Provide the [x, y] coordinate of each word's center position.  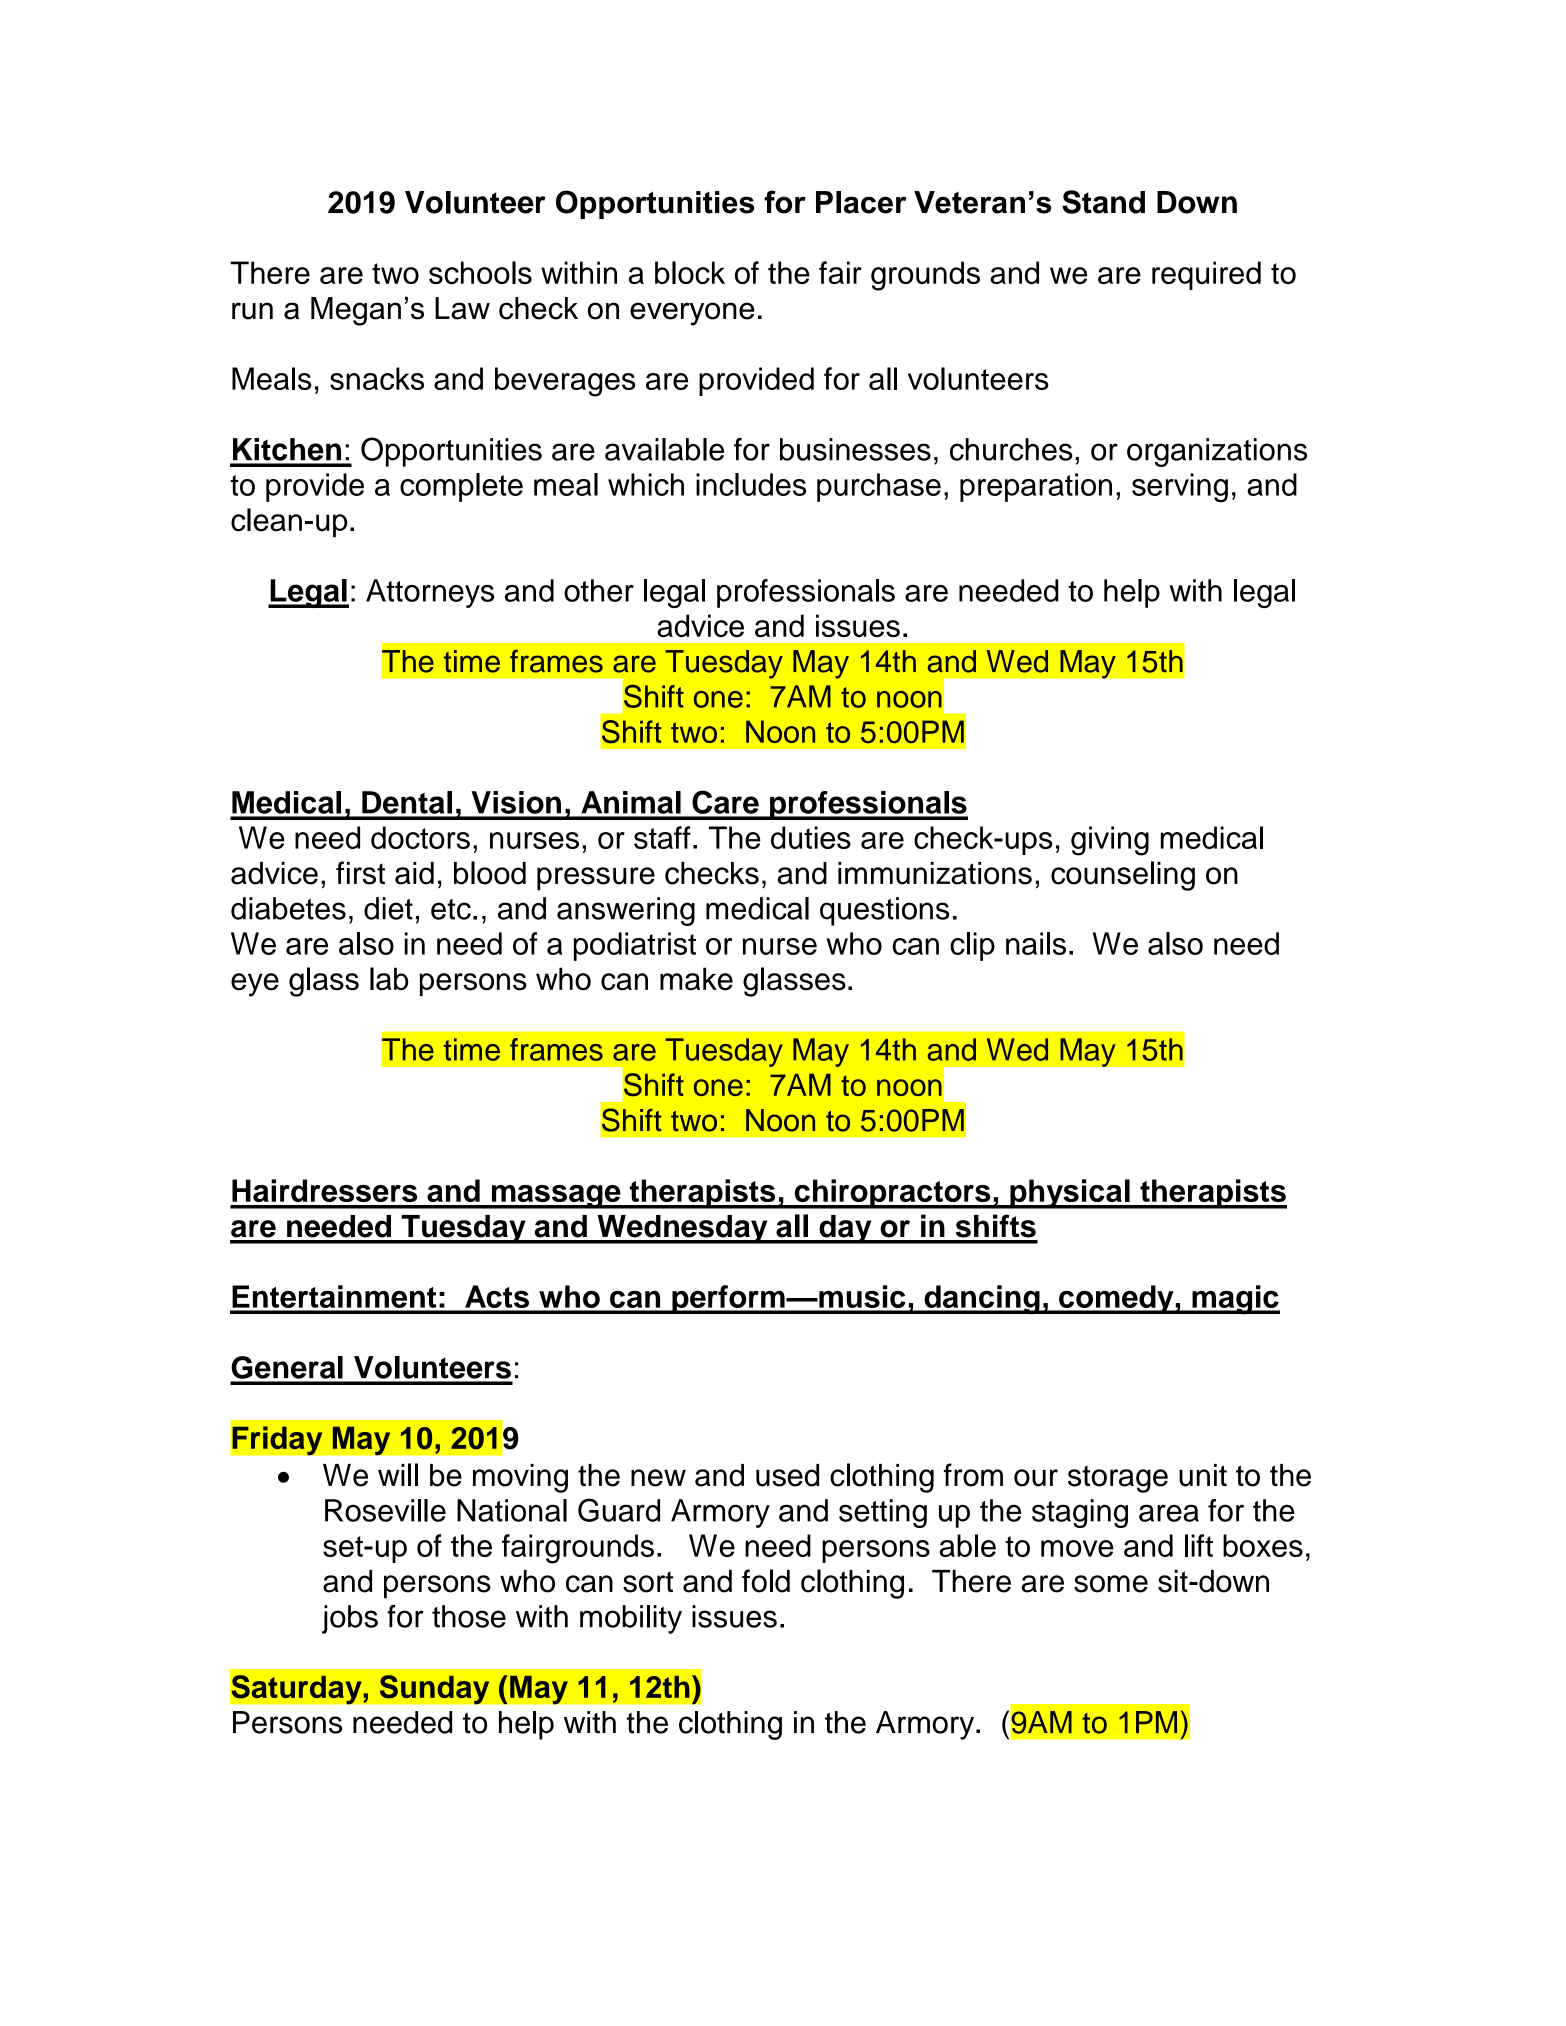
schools [480, 272]
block [690, 272]
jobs [350, 1619]
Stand [1103, 202]
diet [388, 908]
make [696, 979]
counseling [1123, 876]
